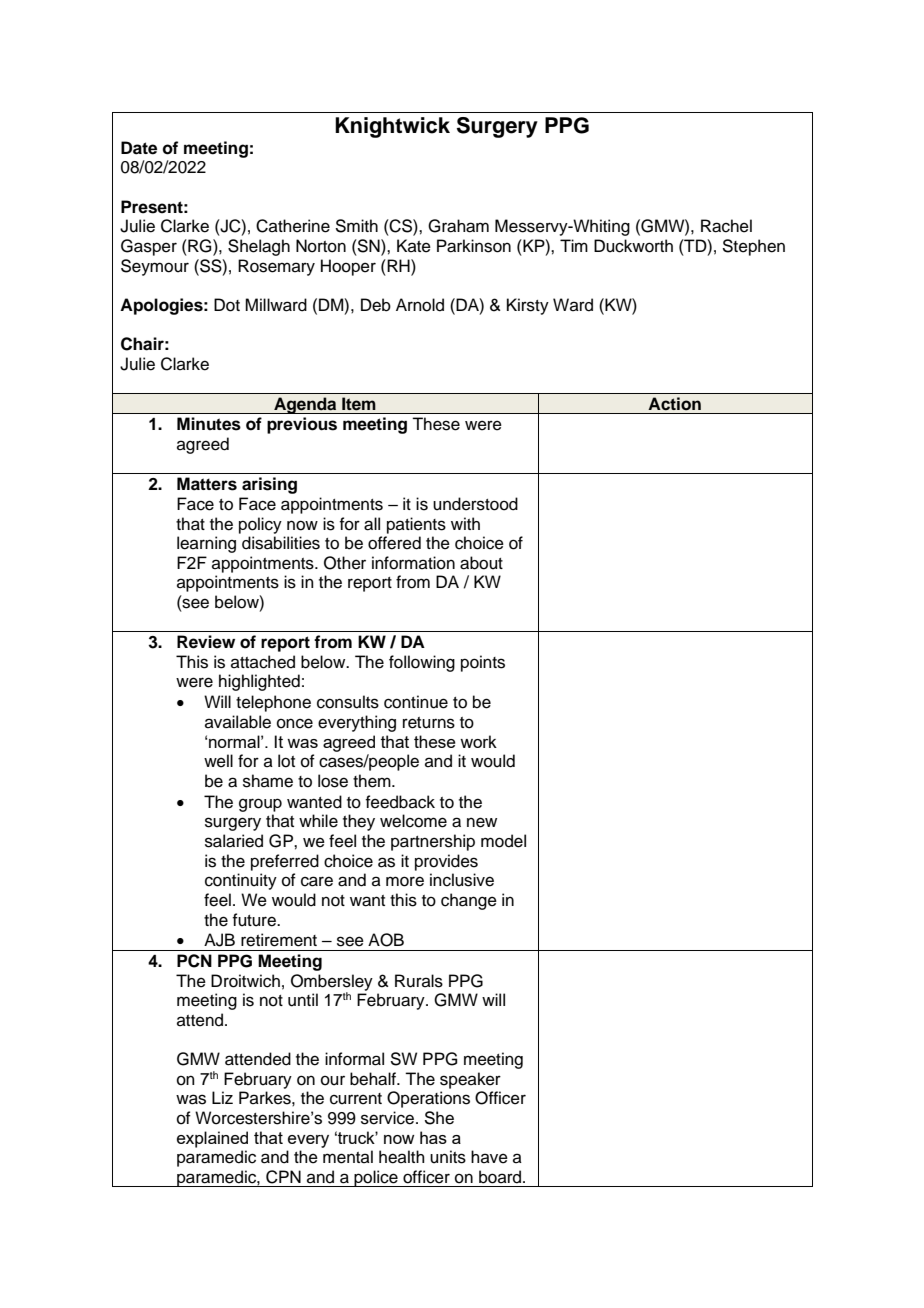 The image size is (924, 1308). I want to click on Matters, so click(207, 484).
